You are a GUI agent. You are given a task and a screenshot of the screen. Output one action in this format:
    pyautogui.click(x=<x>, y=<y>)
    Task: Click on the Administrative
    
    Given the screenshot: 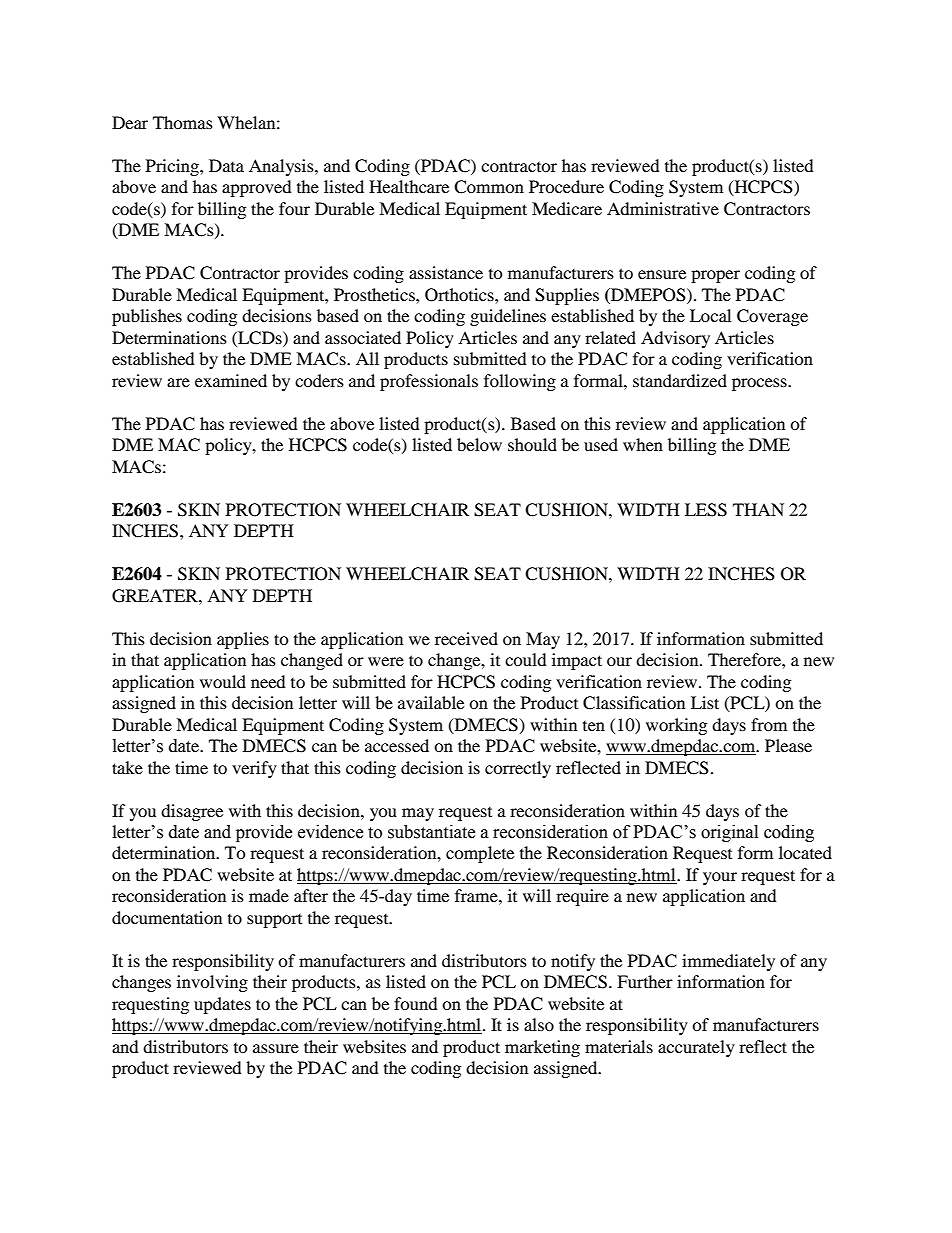 What is the action you would take?
    pyautogui.click(x=663, y=208)
